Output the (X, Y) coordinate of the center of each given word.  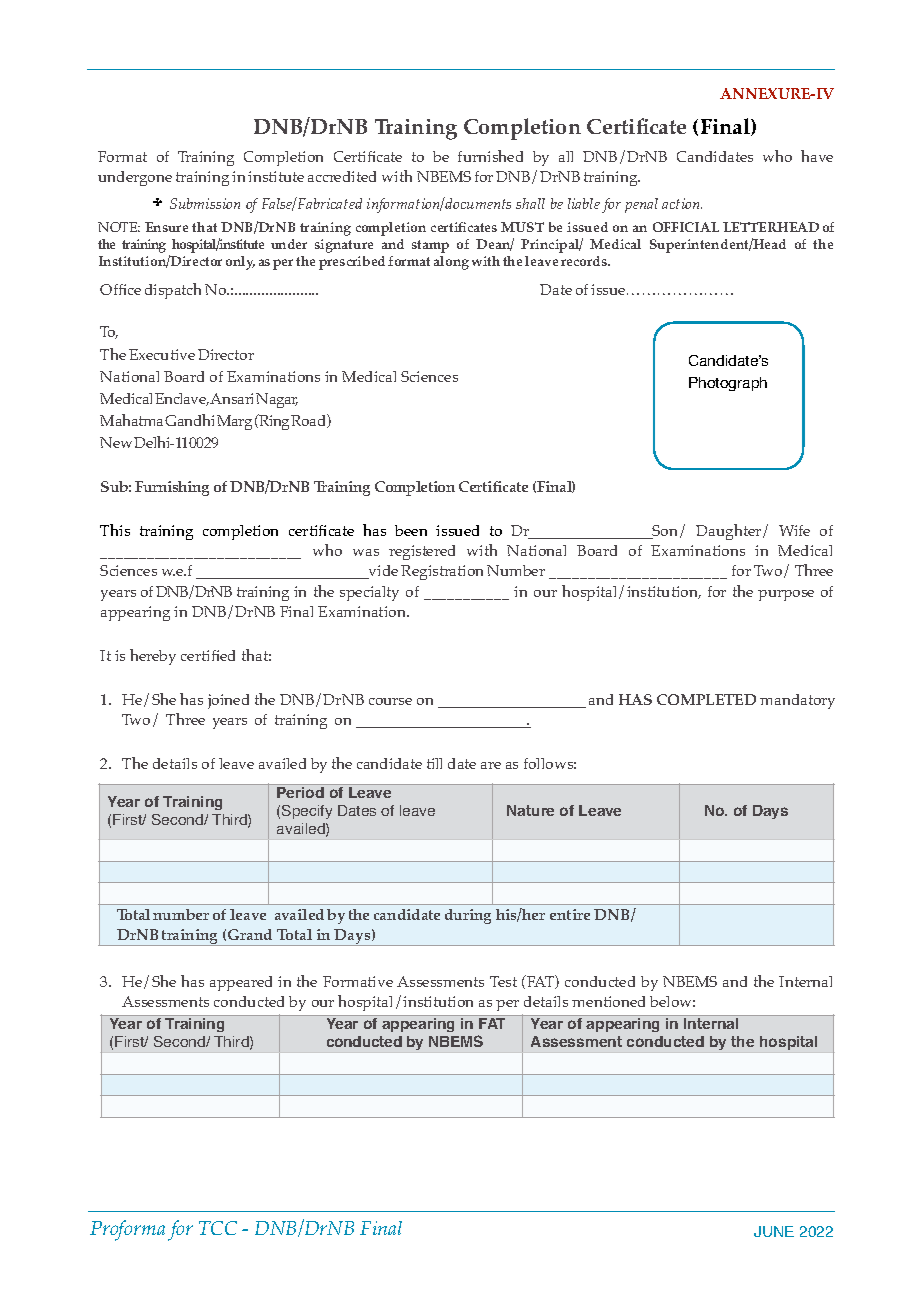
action (682, 203)
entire (570, 914)
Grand (250, 934)
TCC (218, 1228)
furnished (490, 156)
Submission (205, 203)
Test (503, 981)
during (468, 916)
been (411, 530)
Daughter (730, 532)
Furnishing (172, 488)
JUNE (774, 1231)
